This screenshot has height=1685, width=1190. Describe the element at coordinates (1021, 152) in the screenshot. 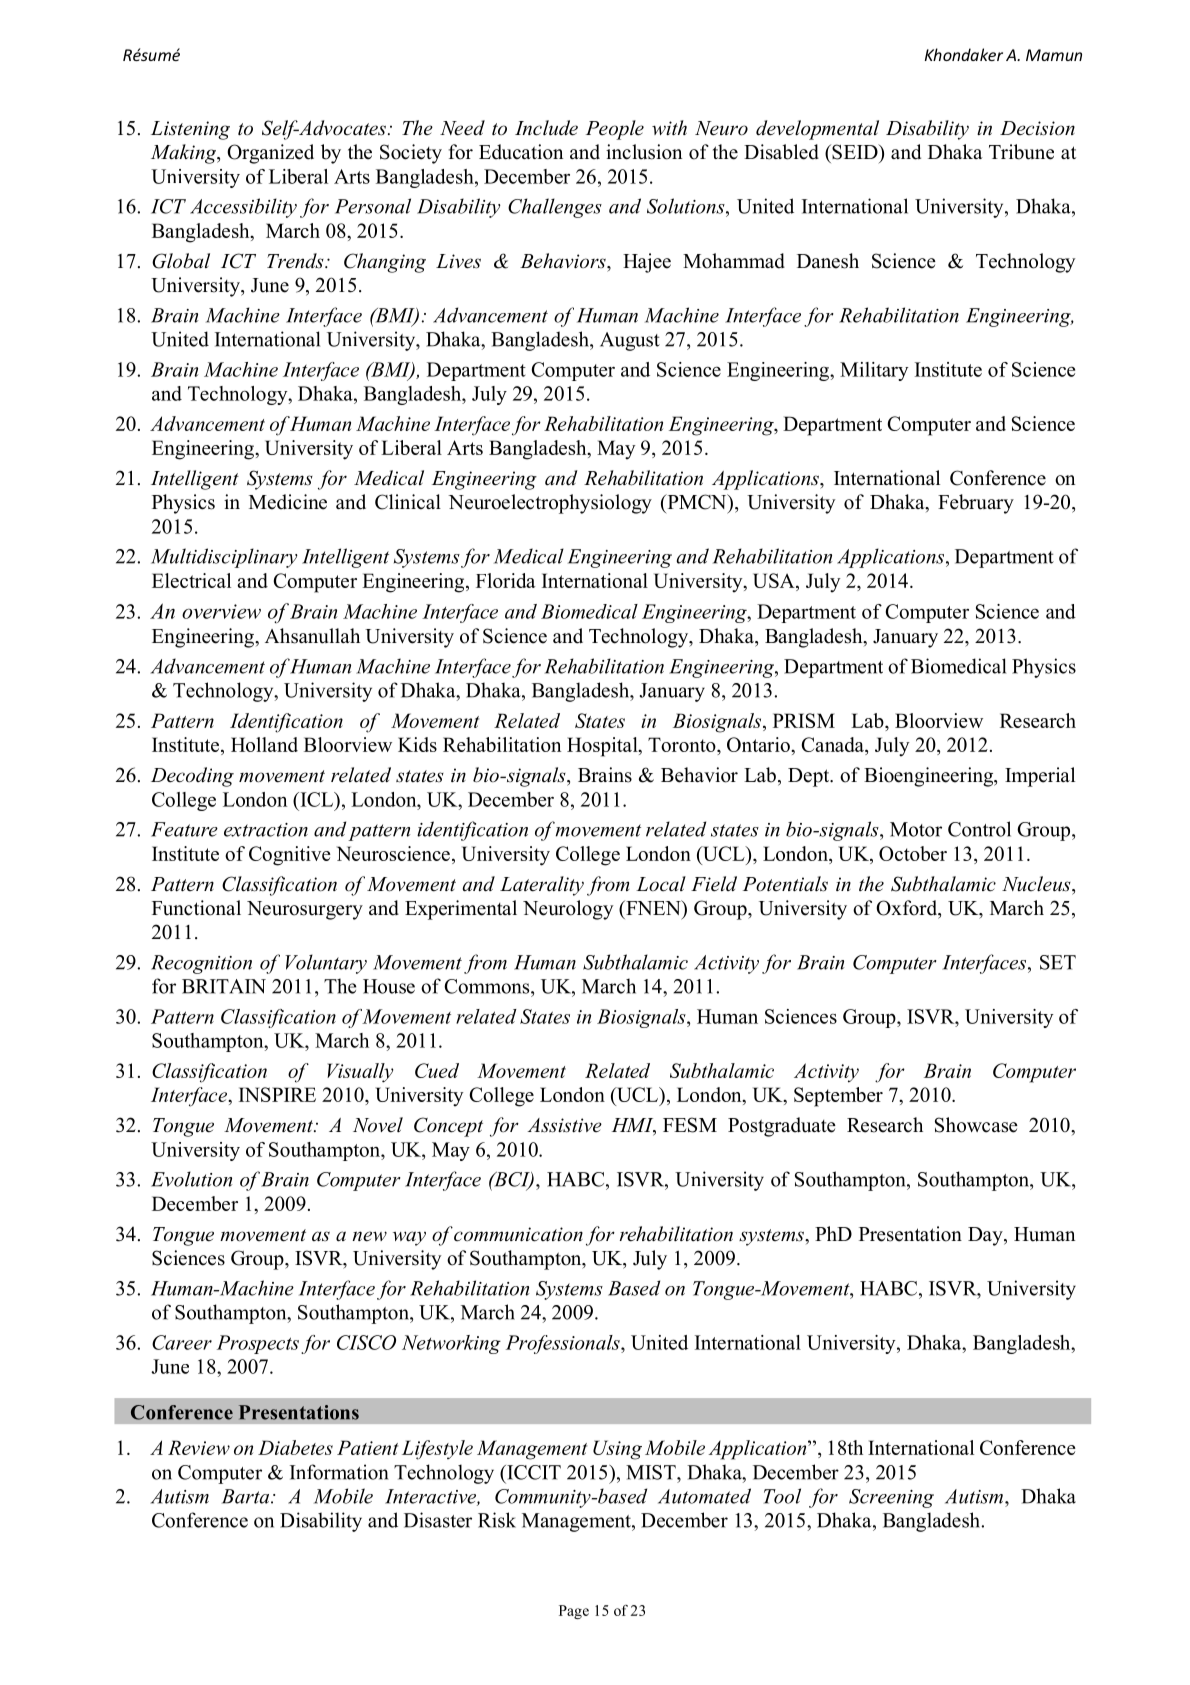

I see `Tribune` at that location.
